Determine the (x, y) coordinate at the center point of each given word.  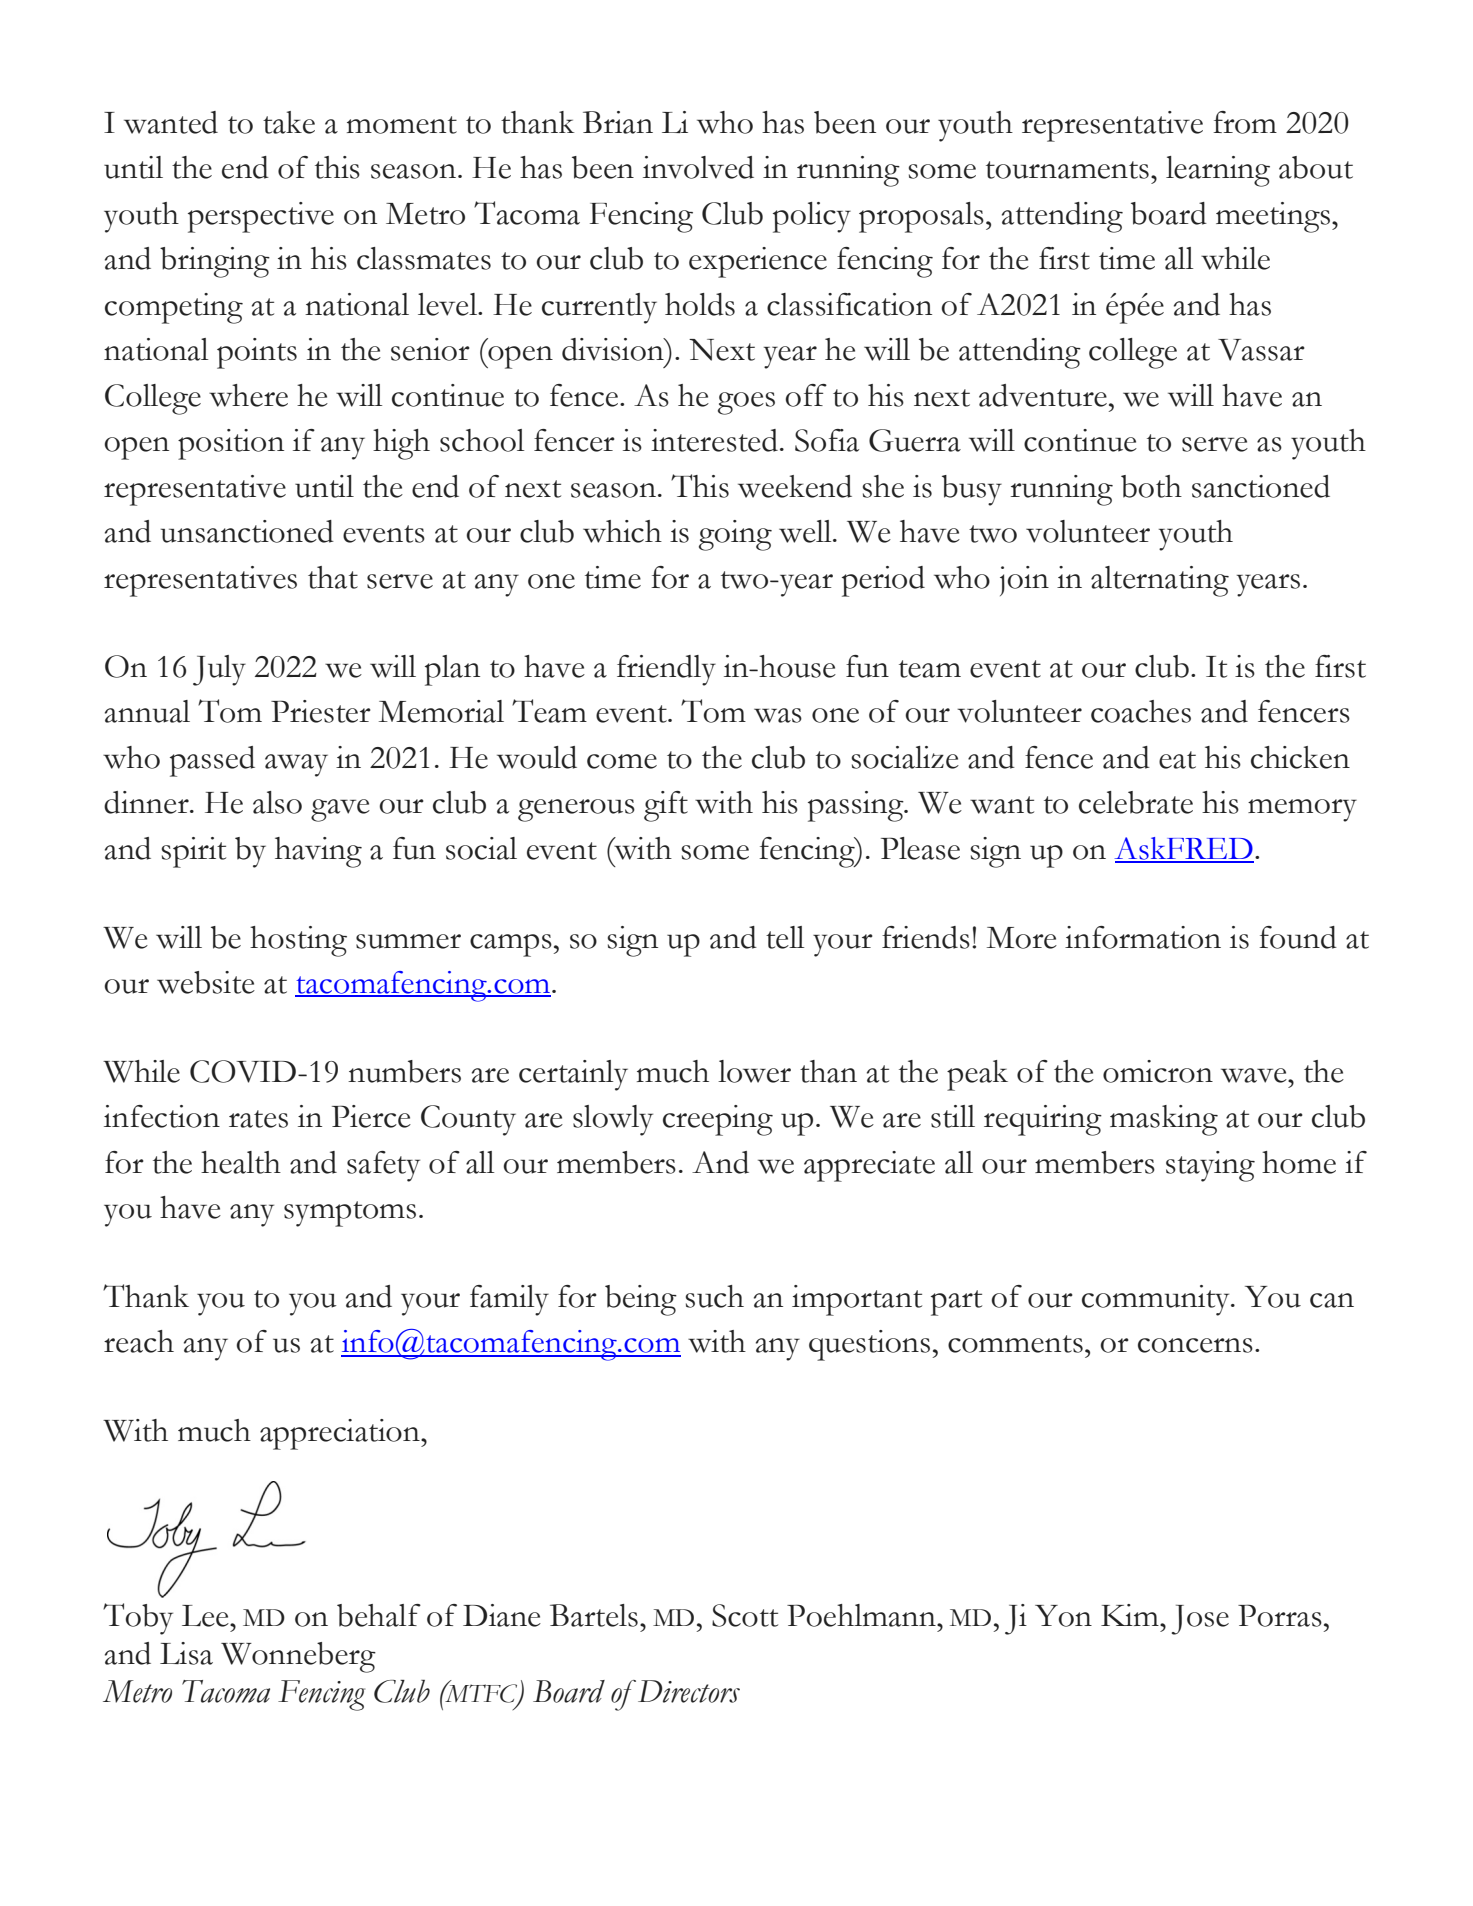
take (289, 122)
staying (1210, 1166)
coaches (1141, 711)
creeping (718, 1120)
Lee (206, 1616)
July (219, 670)
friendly (666, 670)
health (241, 1162)
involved (698, 167)
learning (1218, 171)
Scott (745, 1615)
